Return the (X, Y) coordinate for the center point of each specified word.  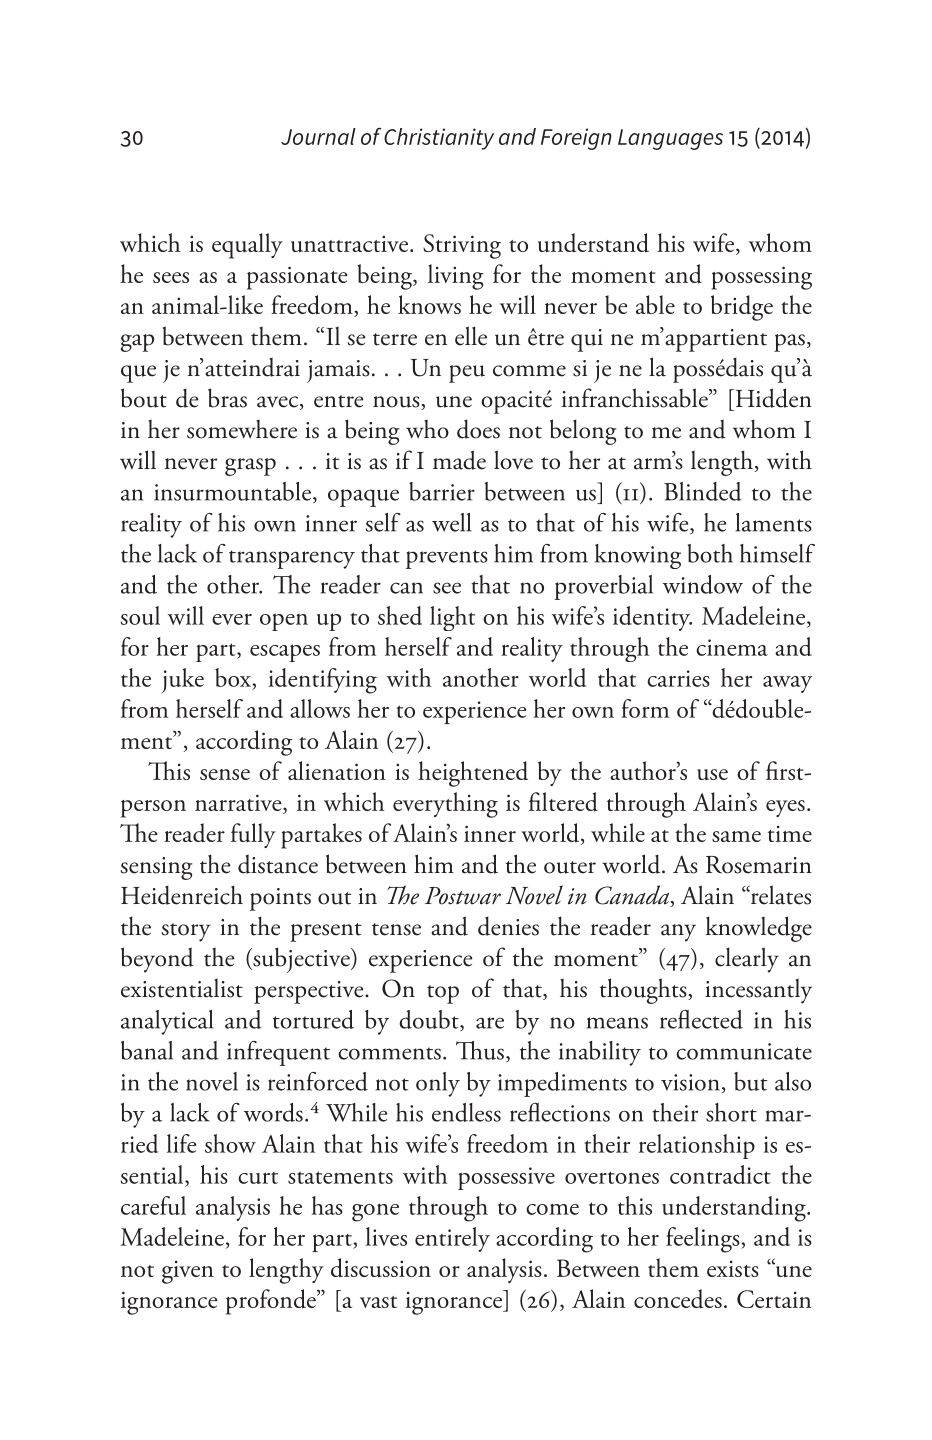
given (188, 1272)
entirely (452, 1239)
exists (733, 1268)
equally (247, 246)
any (678, 933)
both (710, 553)
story (186, 932)
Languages (670, 139)
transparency (292, 559)
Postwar (463, 896)
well (451, 522)
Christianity (439, 139)
